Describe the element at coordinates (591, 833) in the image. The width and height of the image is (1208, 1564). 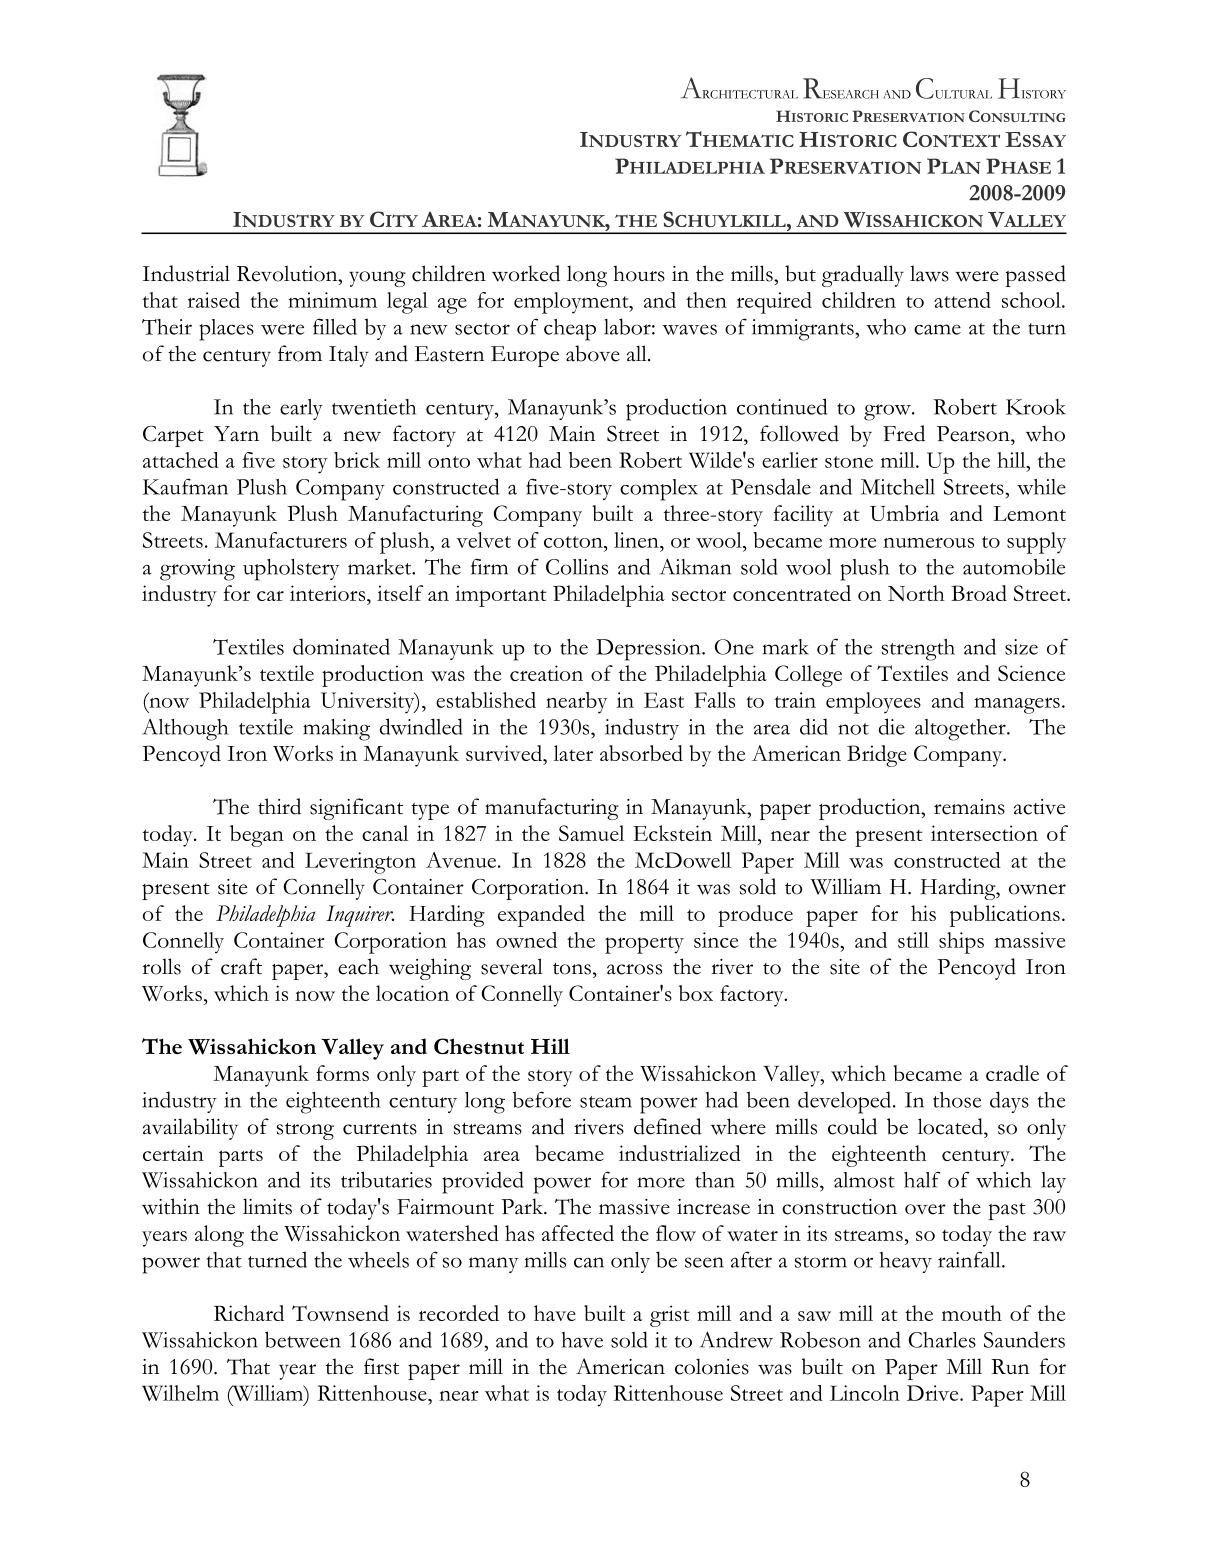
I see `Samuel` at that location.
